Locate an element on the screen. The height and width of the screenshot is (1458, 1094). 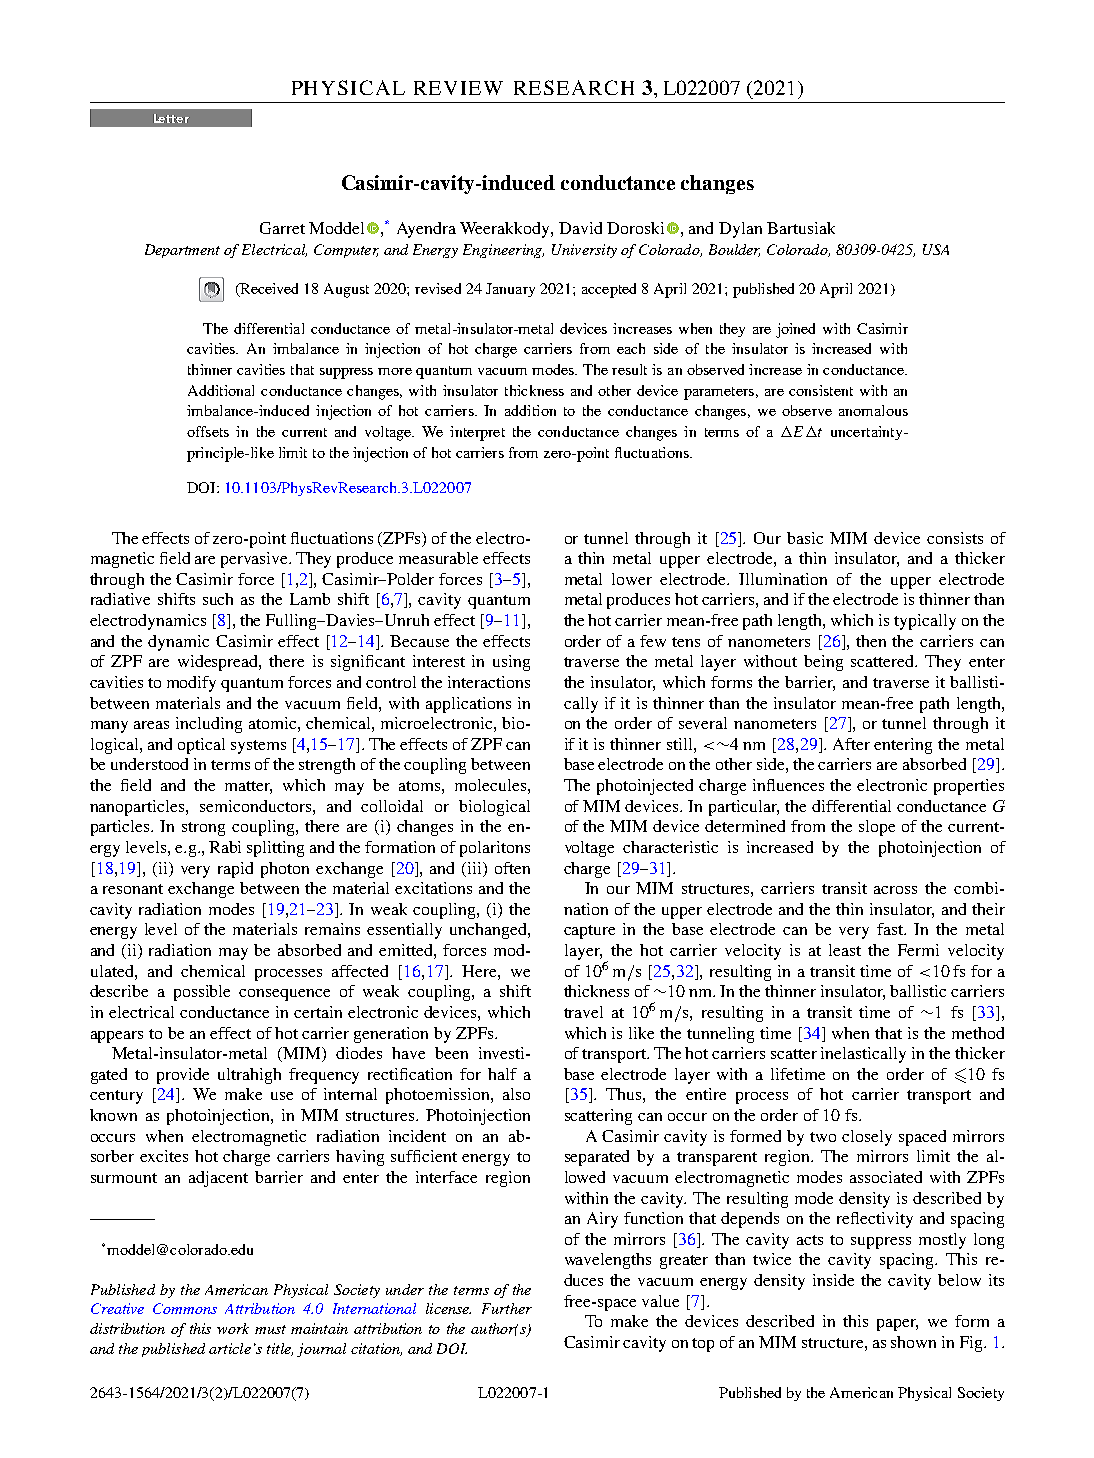
pervasive is located at coordinates (256, 560).
